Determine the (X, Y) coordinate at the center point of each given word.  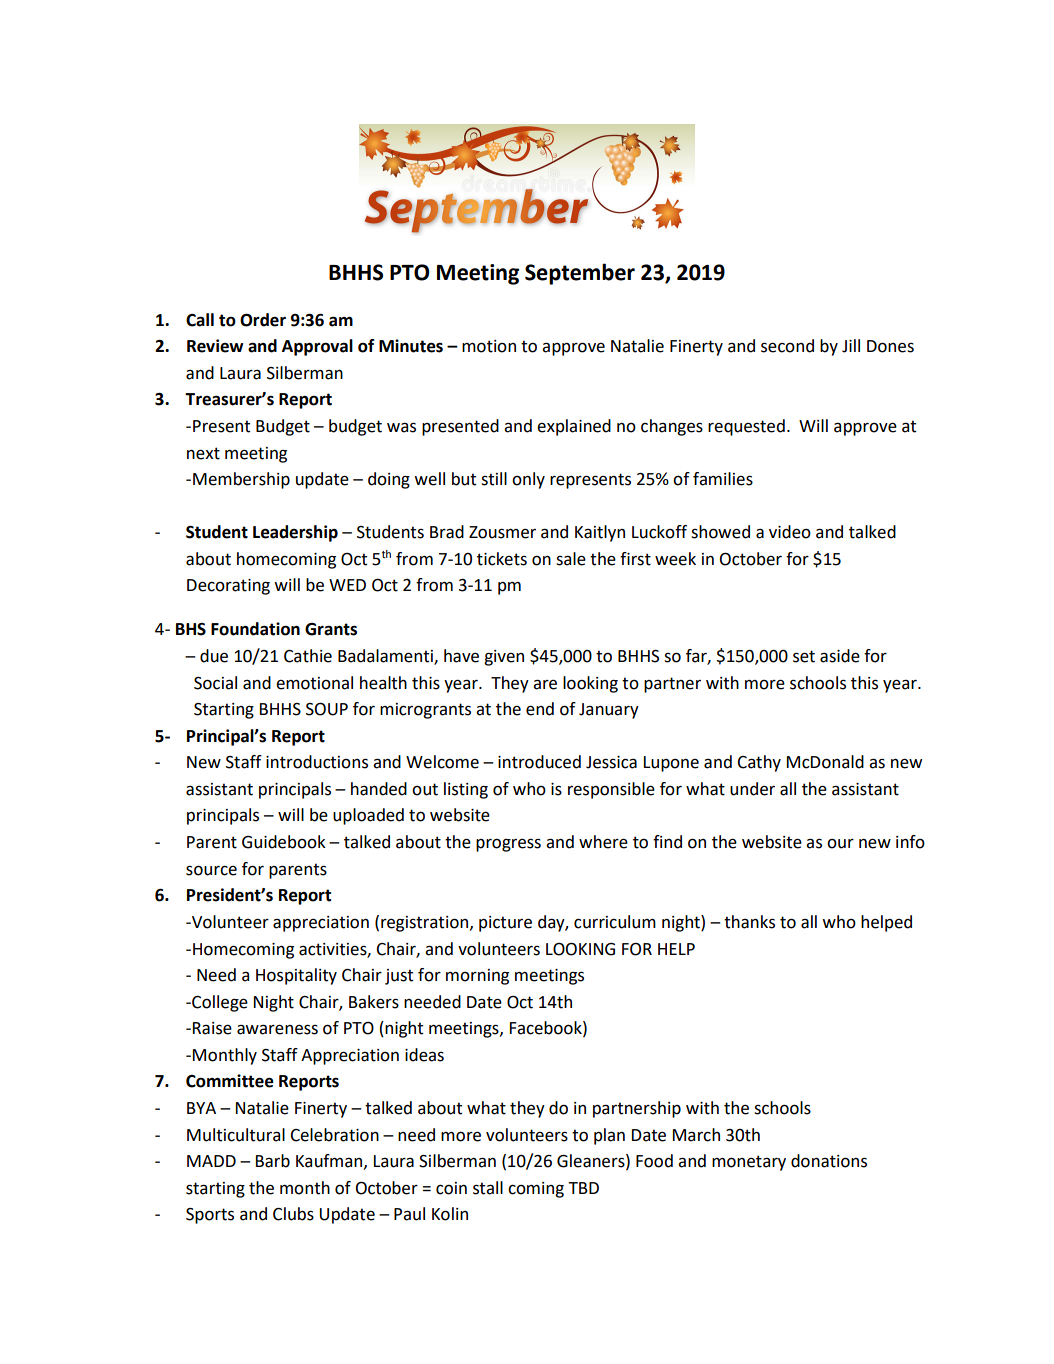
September (580, 274)
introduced (539, 762)
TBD (583, 1188)
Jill (851, 346)
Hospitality (296, 976)
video (790, 532)
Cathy (759, 763)
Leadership (295, 533)
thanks (749, 922)
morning (477, 977)
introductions (317, 762)
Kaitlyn (600, 533)
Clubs (293, 1214)
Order (263, 320)
